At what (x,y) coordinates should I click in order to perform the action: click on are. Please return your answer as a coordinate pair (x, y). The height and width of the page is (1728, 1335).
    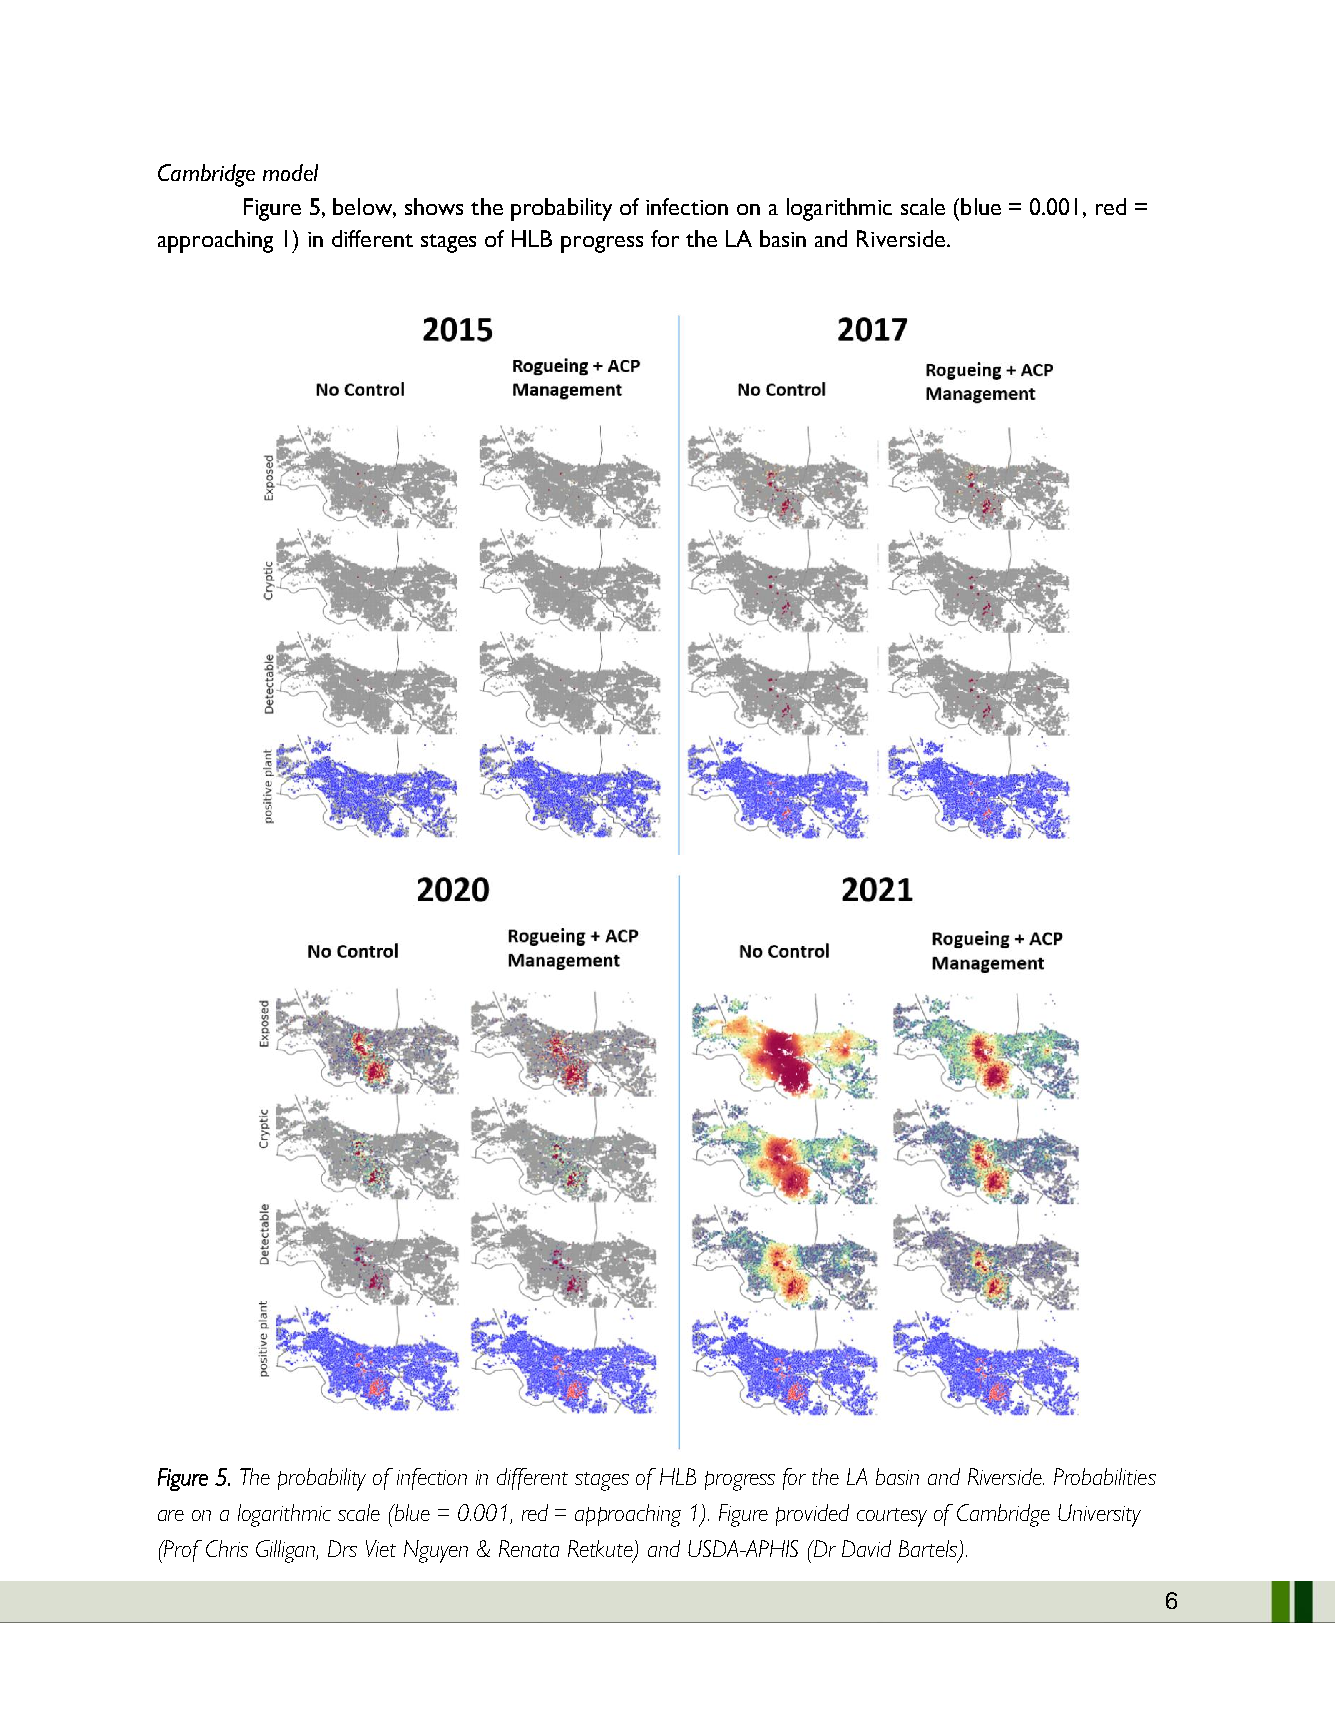
    Looking at the image, I should click on (171, 1515).
